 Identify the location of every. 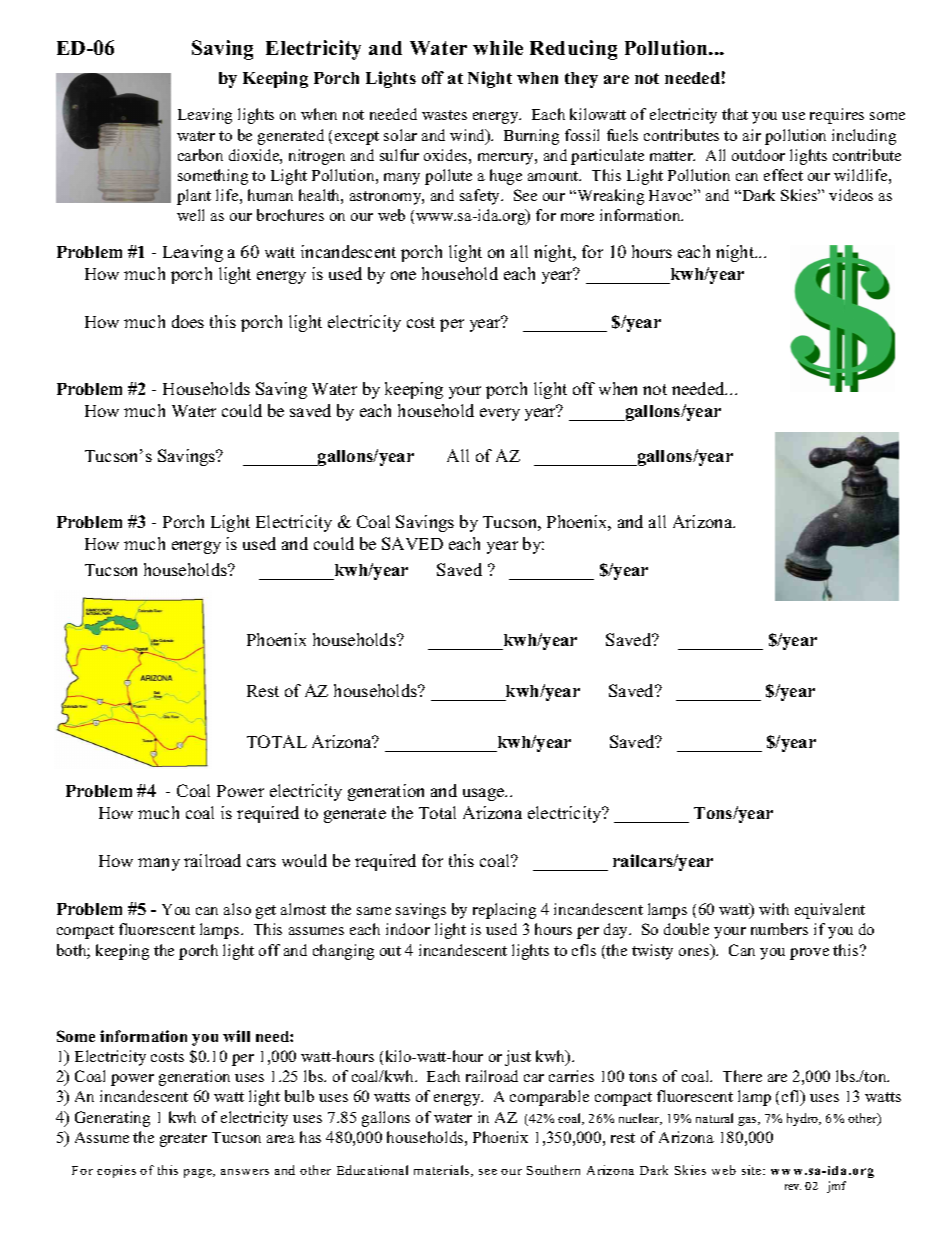
(500, 414).
